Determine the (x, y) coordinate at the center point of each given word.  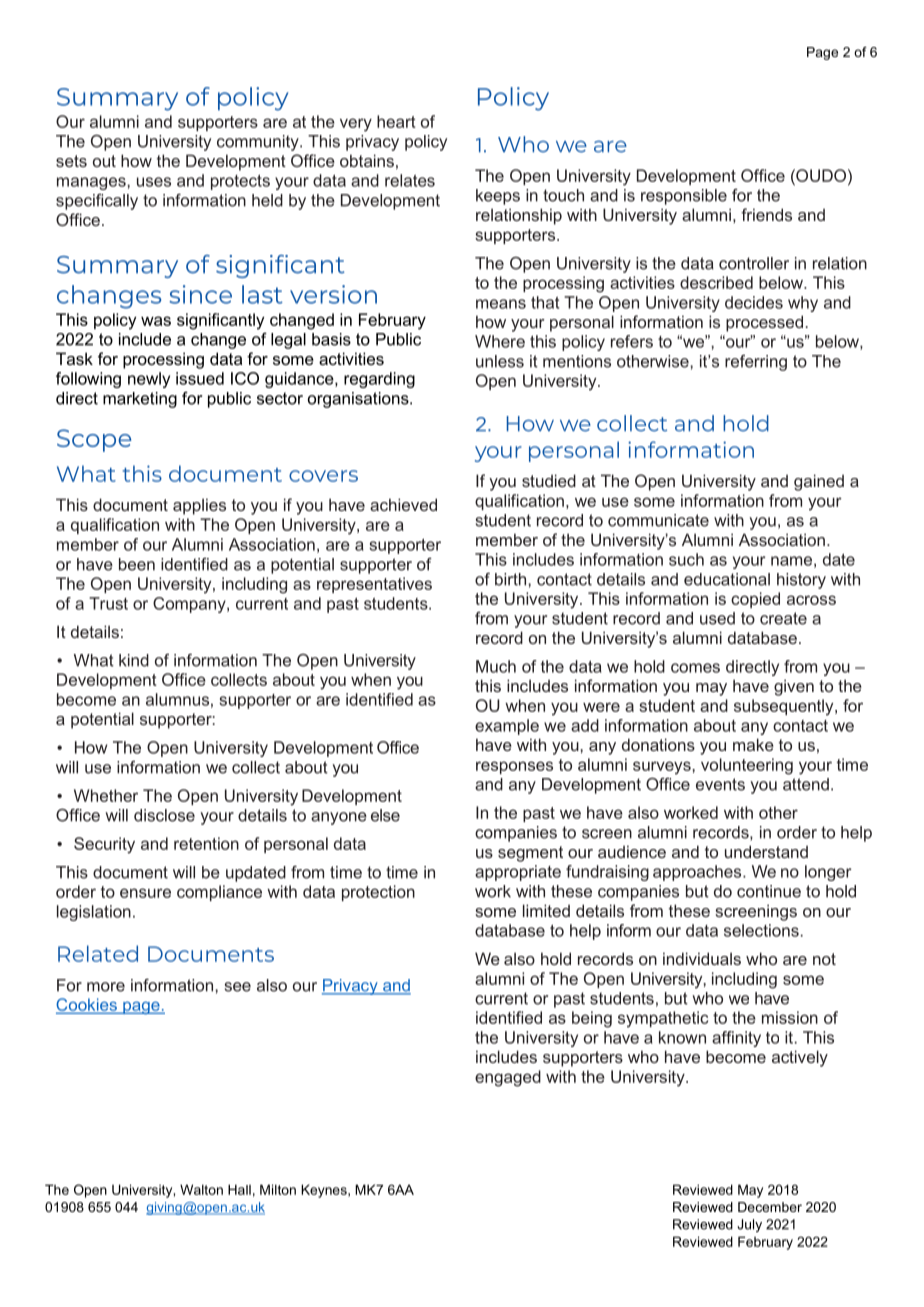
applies (199, 506)
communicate (658, 520)
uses (154, 182)
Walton (201, 1189)
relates (410, 180)
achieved (403, 504)
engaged (508, 1078)
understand (766, 851)
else (385, 815)
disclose (164, 815)
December (770, 1207)
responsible (684, 197)
